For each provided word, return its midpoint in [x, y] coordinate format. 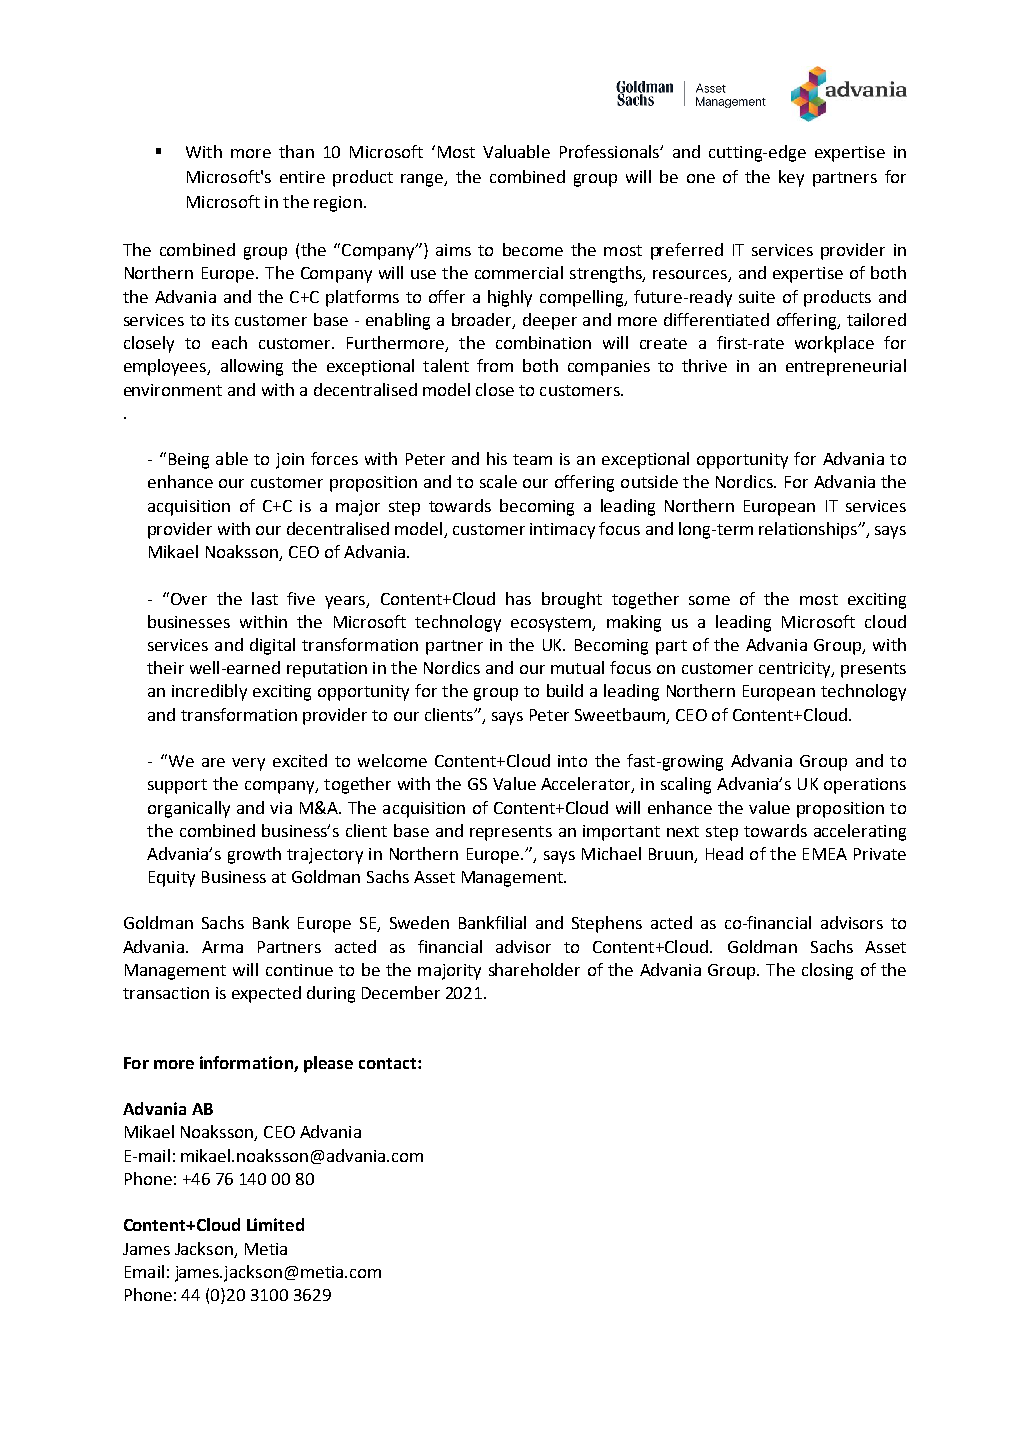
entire [302, 177]
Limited [275, 1224]
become [533, 249]
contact [389, 1063]
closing [827, 971]
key [791, 178]
